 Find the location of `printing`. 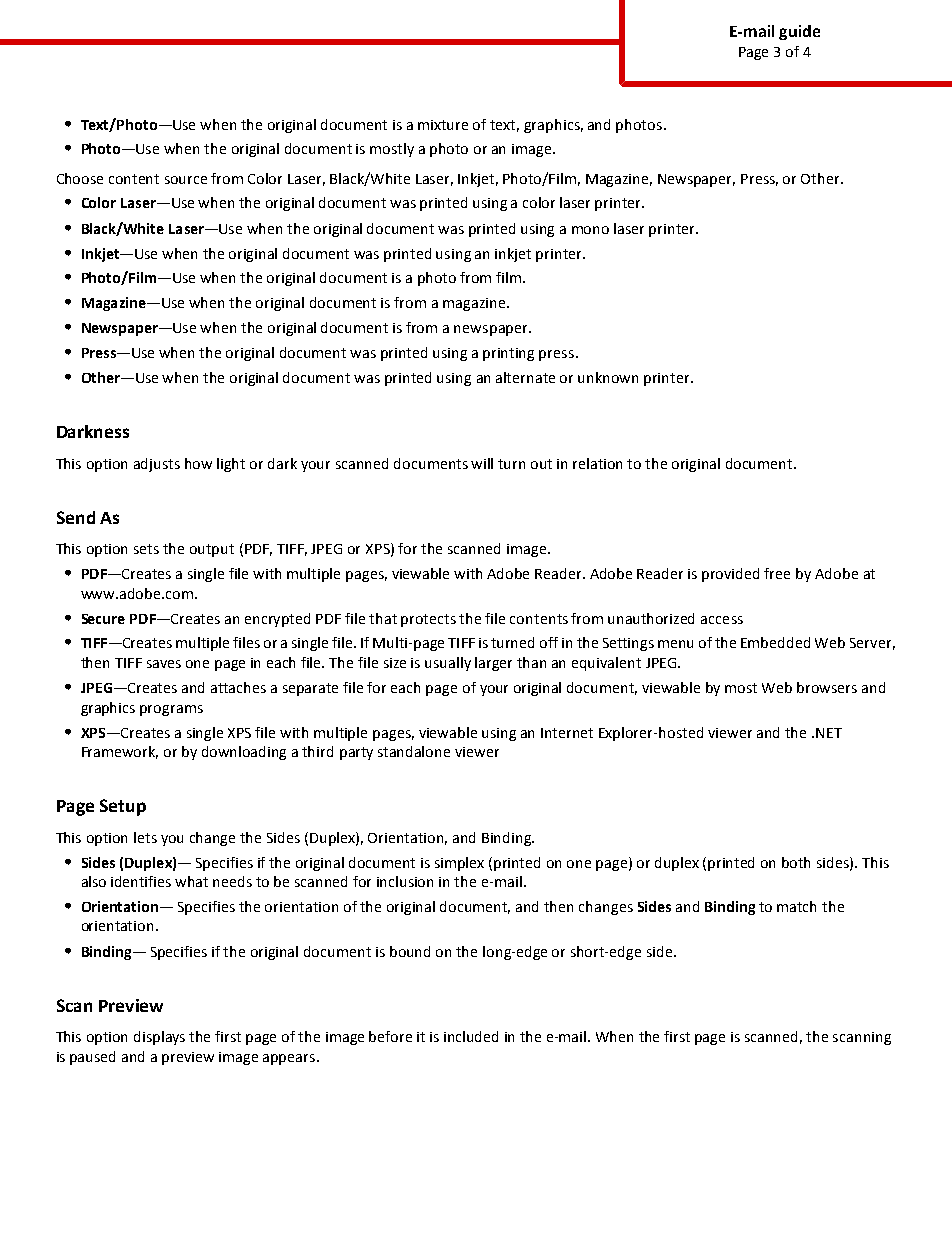

printing is located at coordinates (508, 354).
